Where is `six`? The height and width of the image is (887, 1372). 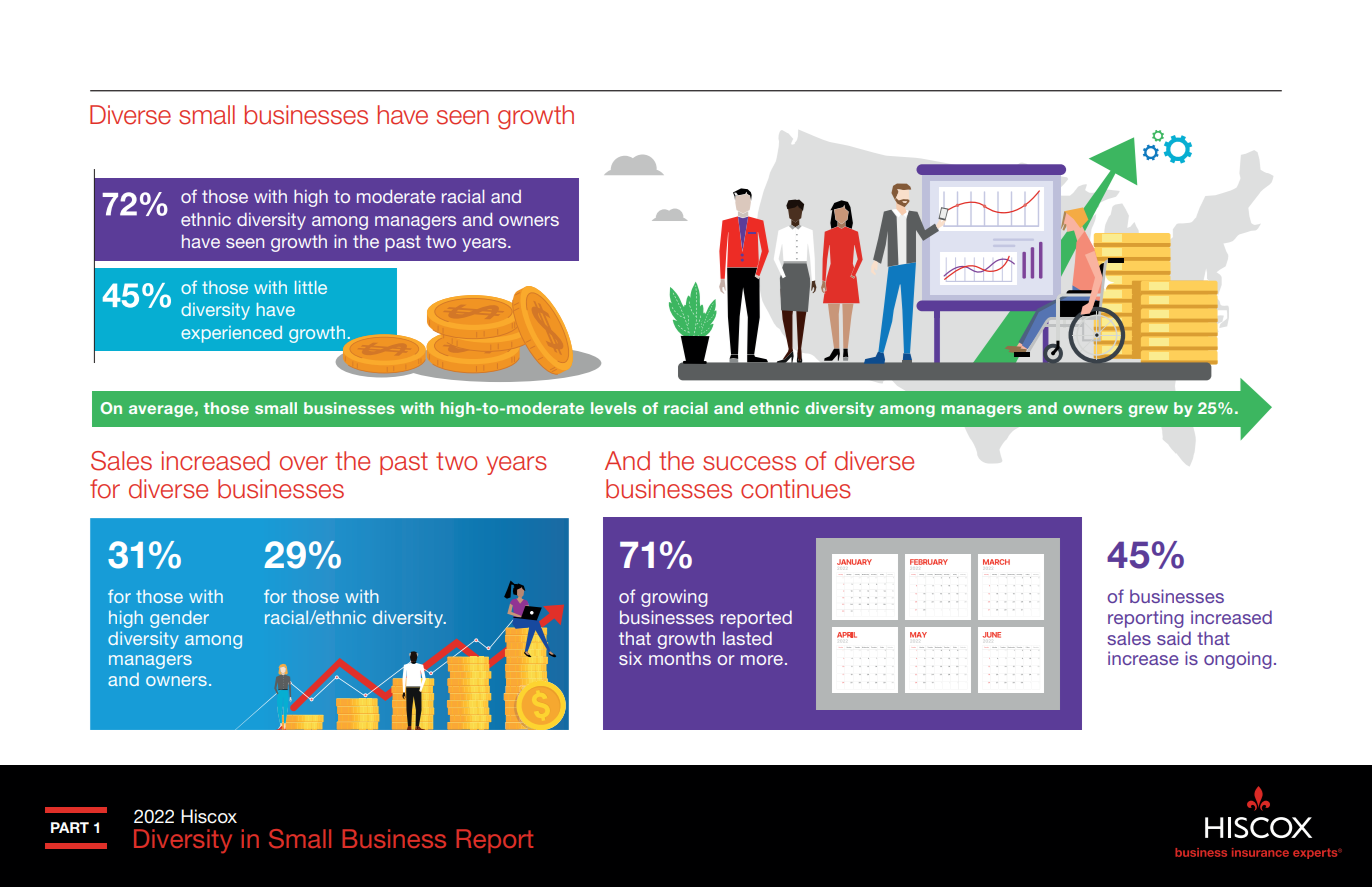
six is located at coordinates (630, 658).
